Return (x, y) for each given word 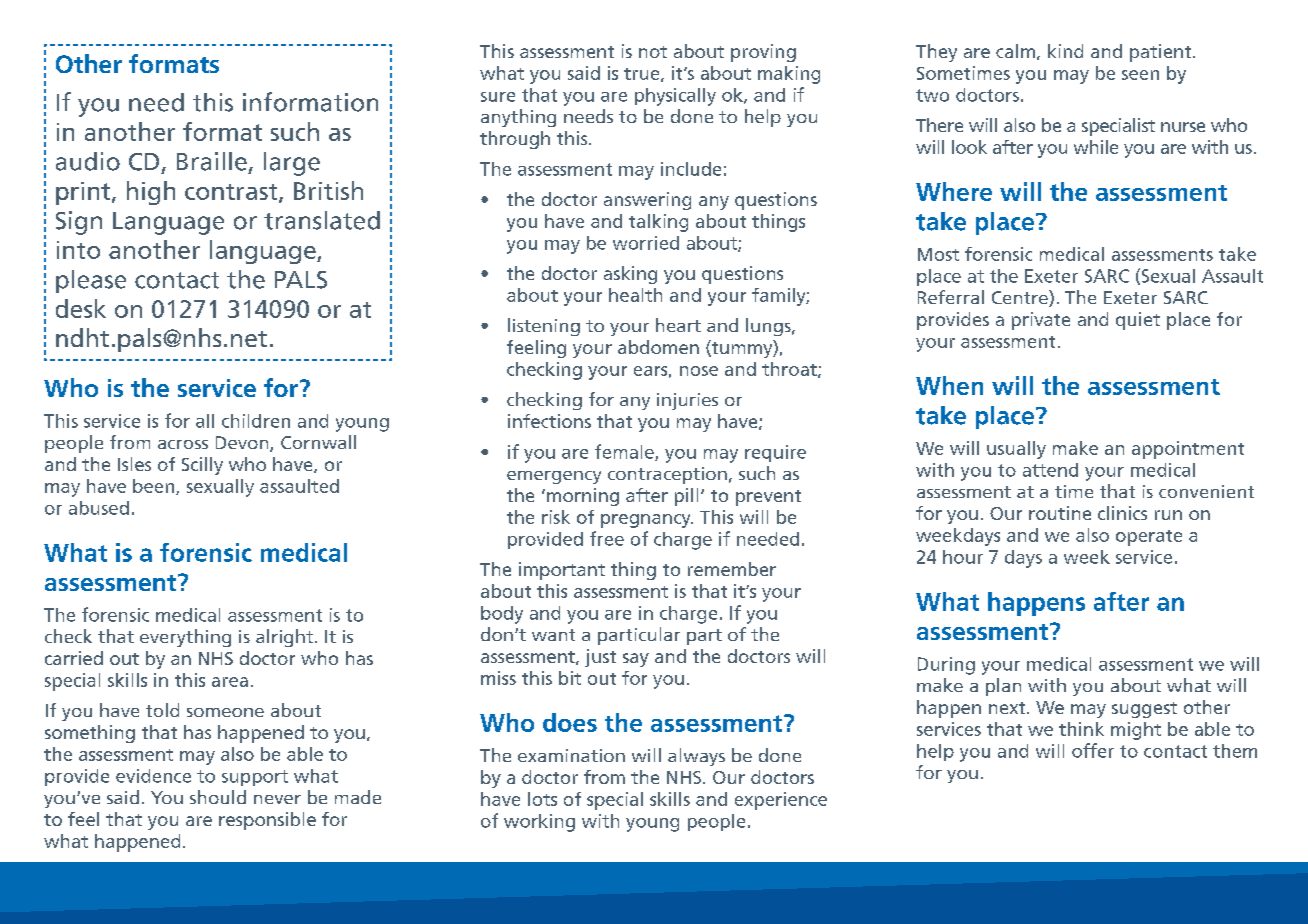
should (218, 797)
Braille (212, 161)
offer (1093, 750)
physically (675, 97)
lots (542, 799)
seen (1140, 75)
